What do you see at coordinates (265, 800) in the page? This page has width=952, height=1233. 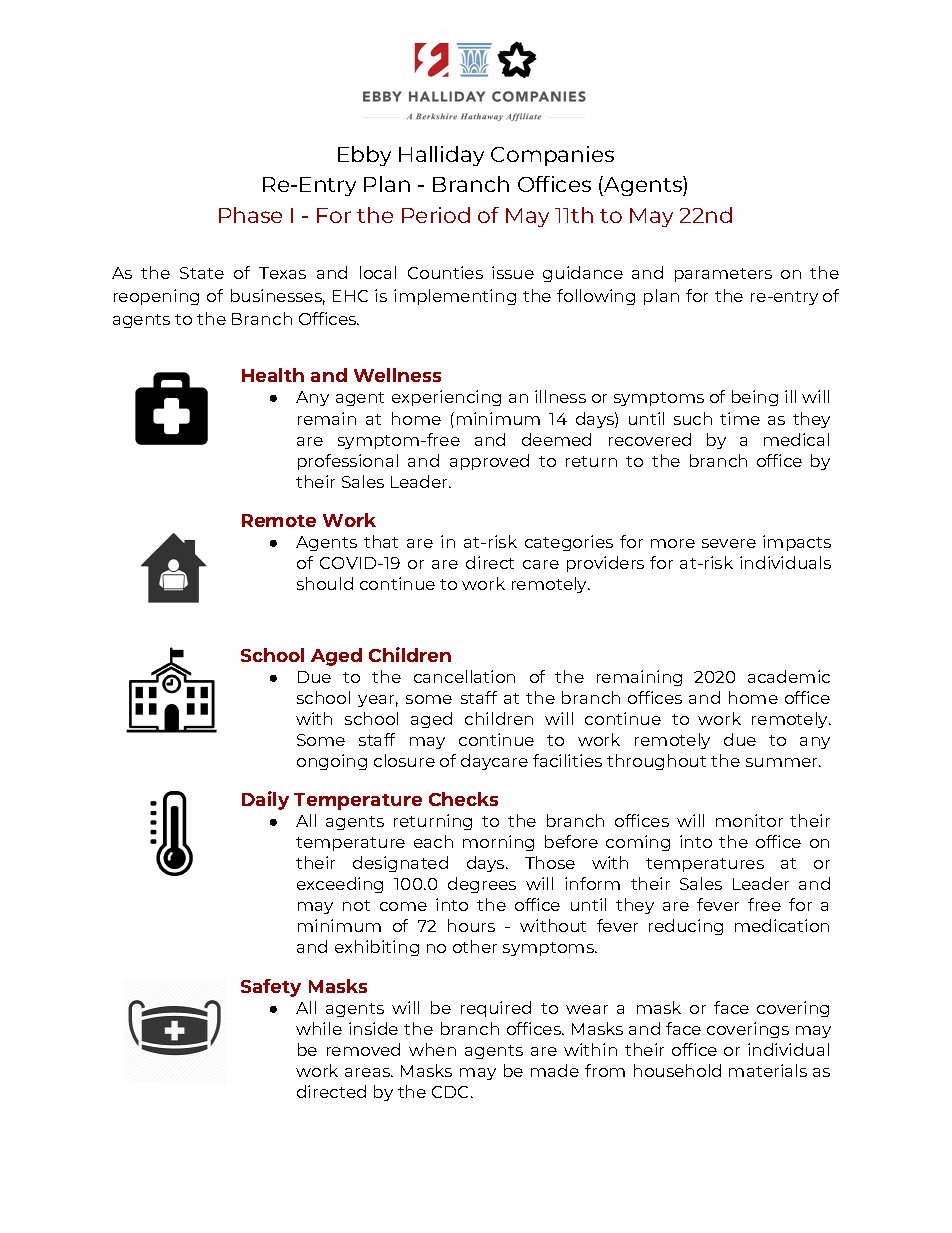 I see `Daily` at bounding box center [265, 800].
